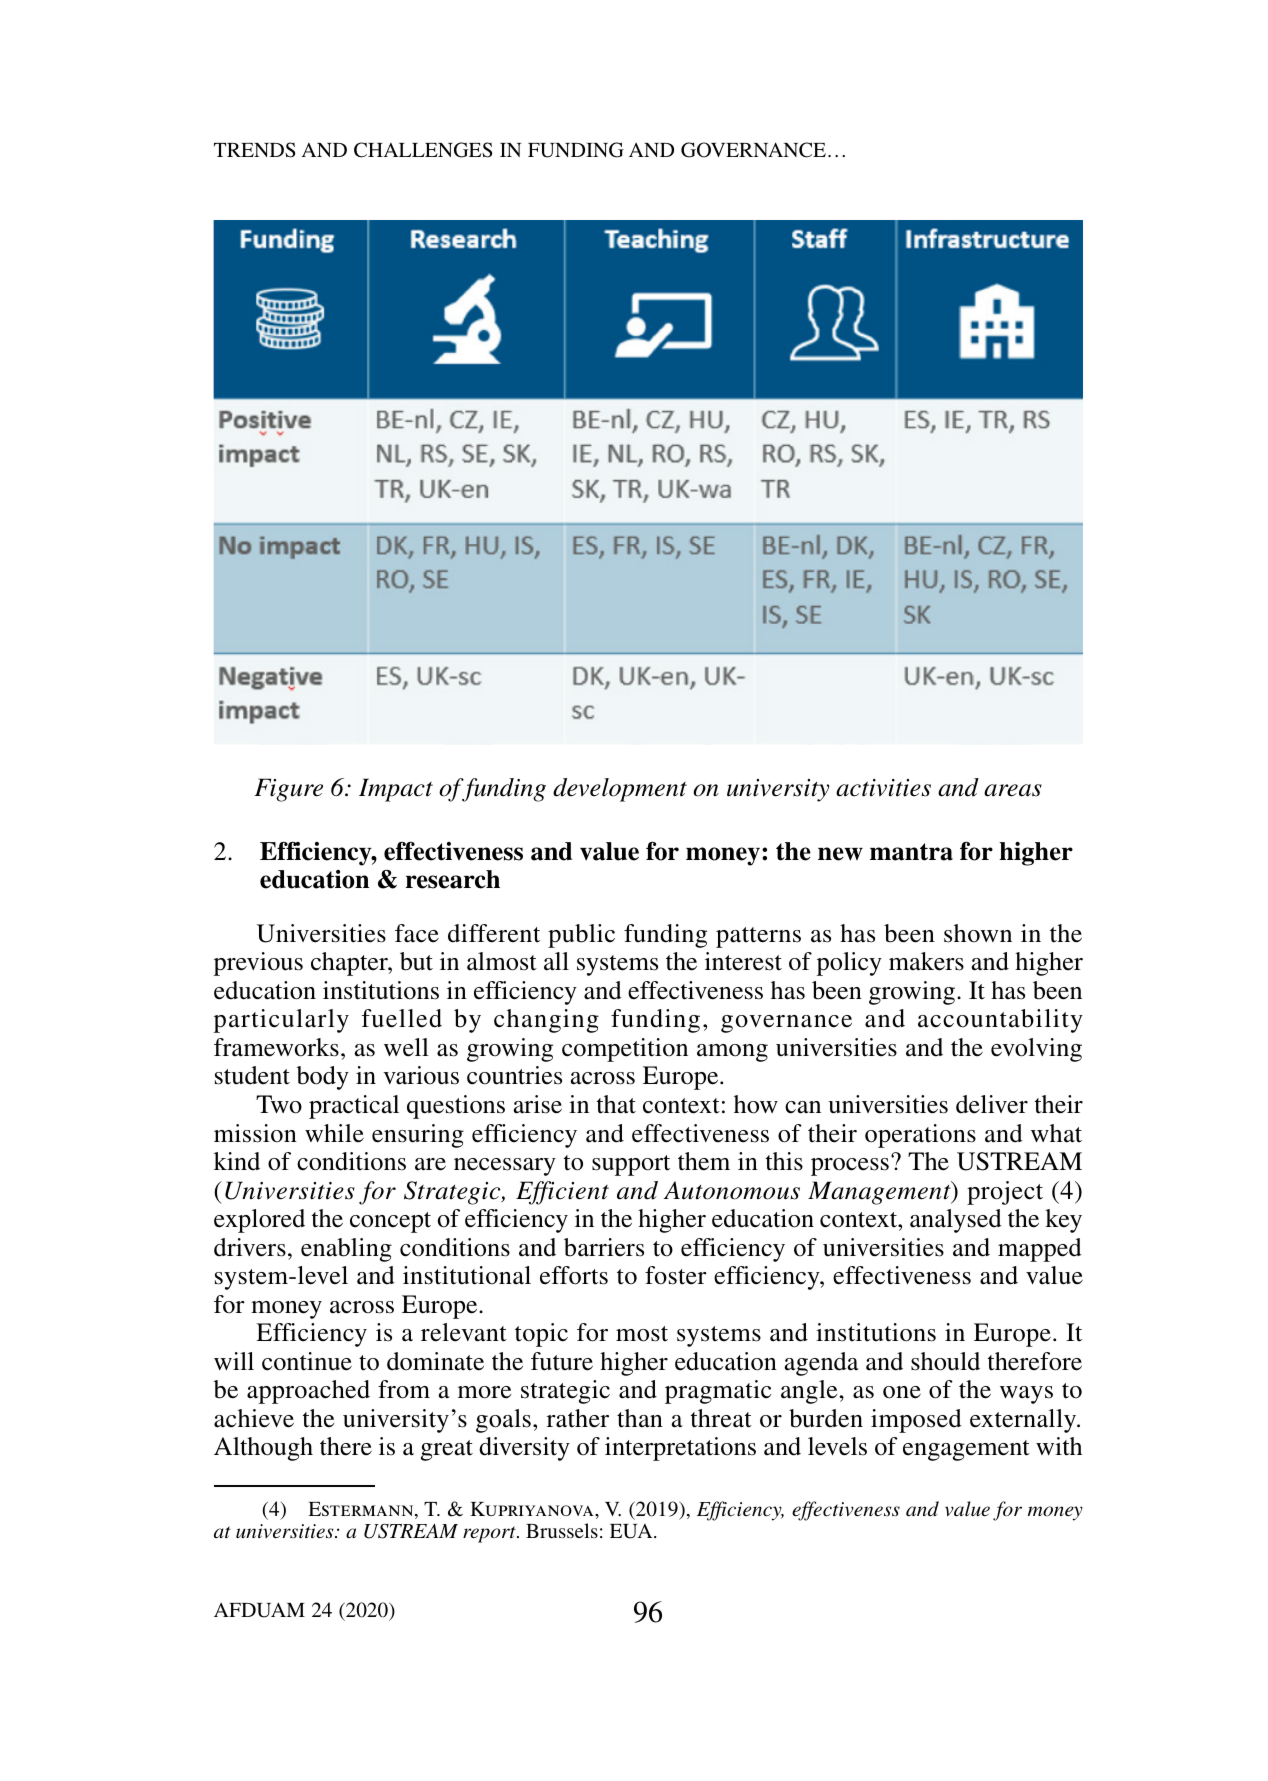  Describe the element at coordinates (632, 1531) in the document. I see `EUA` at that location.
